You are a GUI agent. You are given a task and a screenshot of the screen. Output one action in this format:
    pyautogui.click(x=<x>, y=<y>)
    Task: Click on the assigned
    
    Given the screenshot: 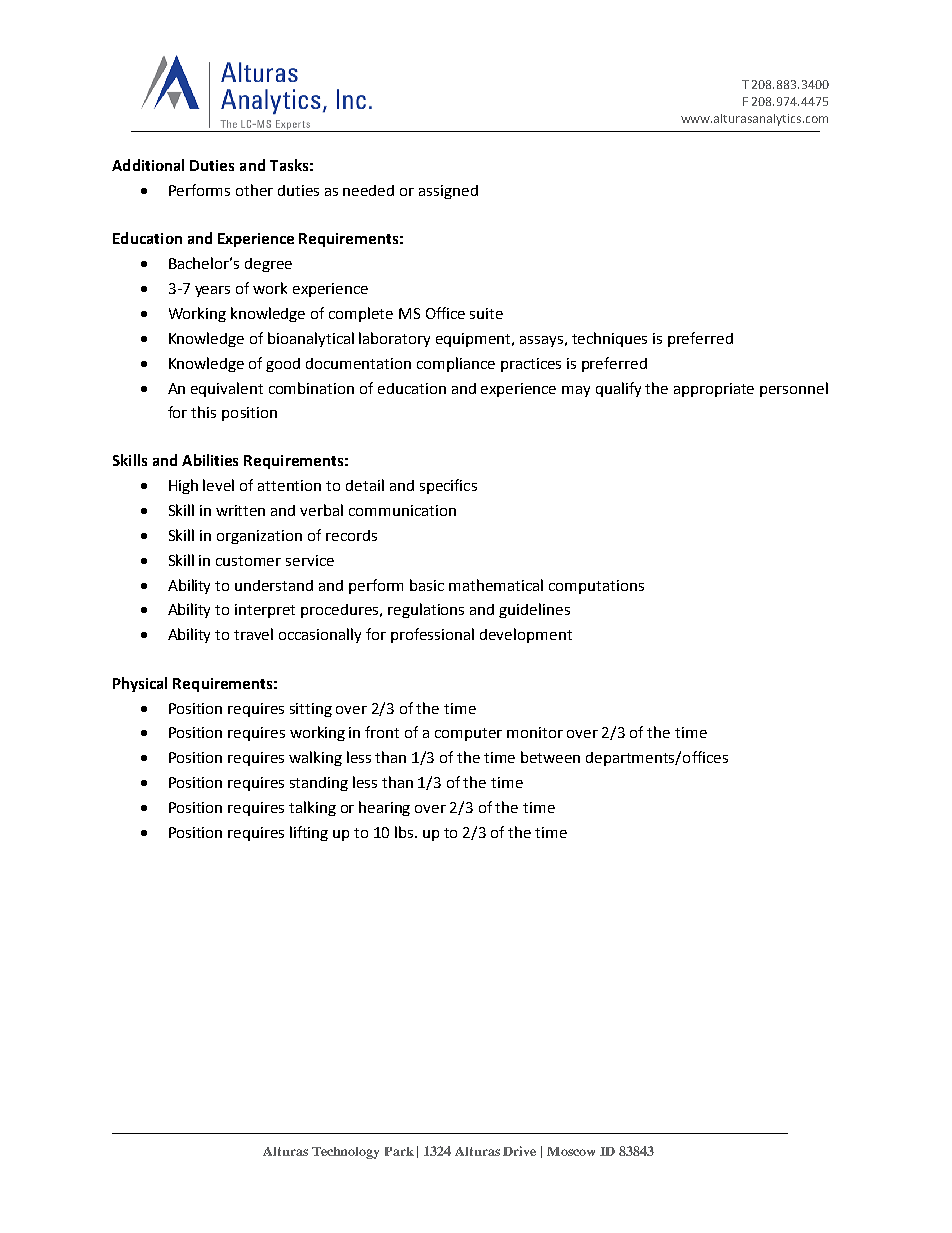 What is the action you would take?
    pyautogui.click(x=448, y=192)
